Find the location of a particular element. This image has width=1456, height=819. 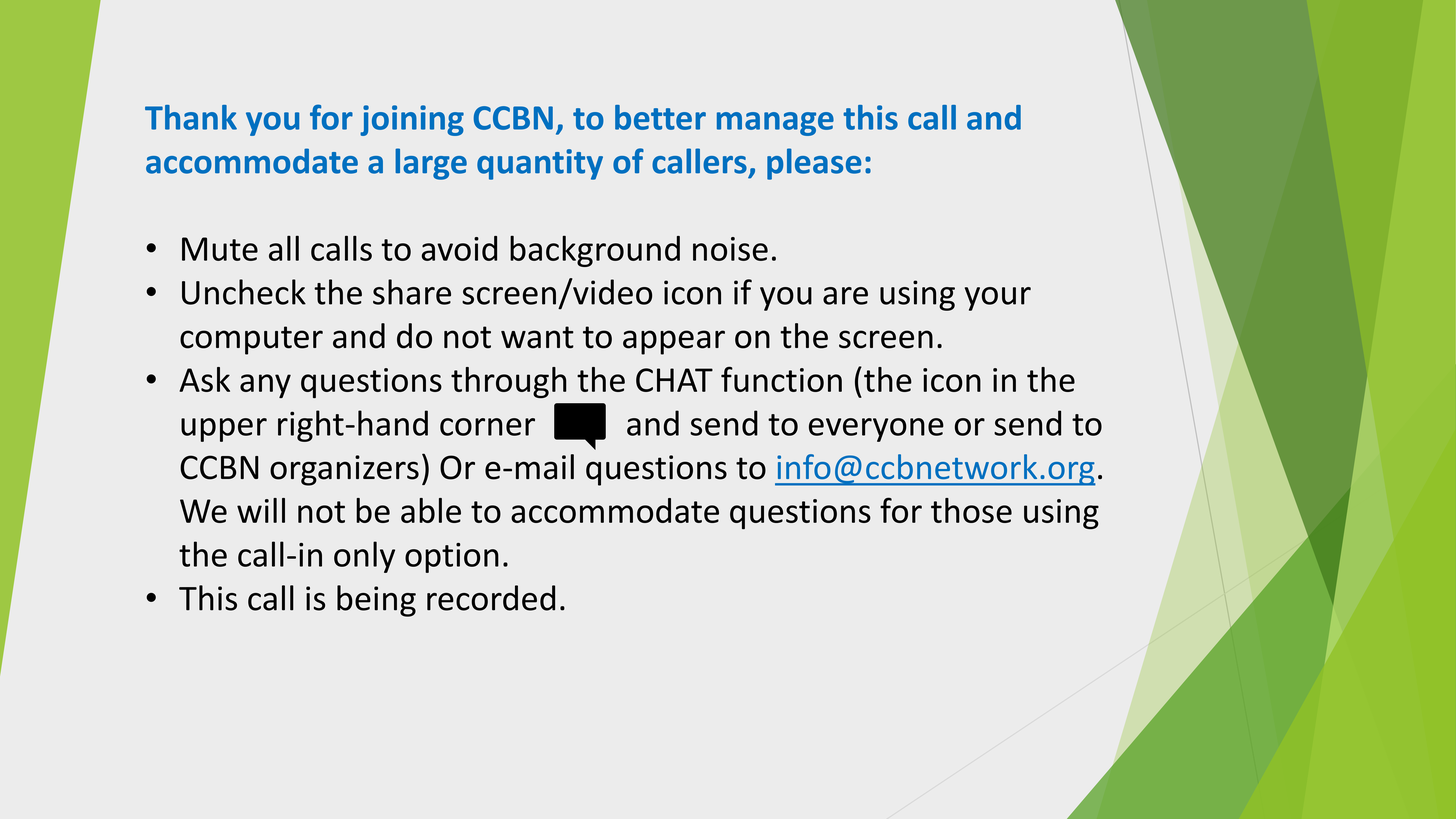

your is located at coordinates (998, 299).
